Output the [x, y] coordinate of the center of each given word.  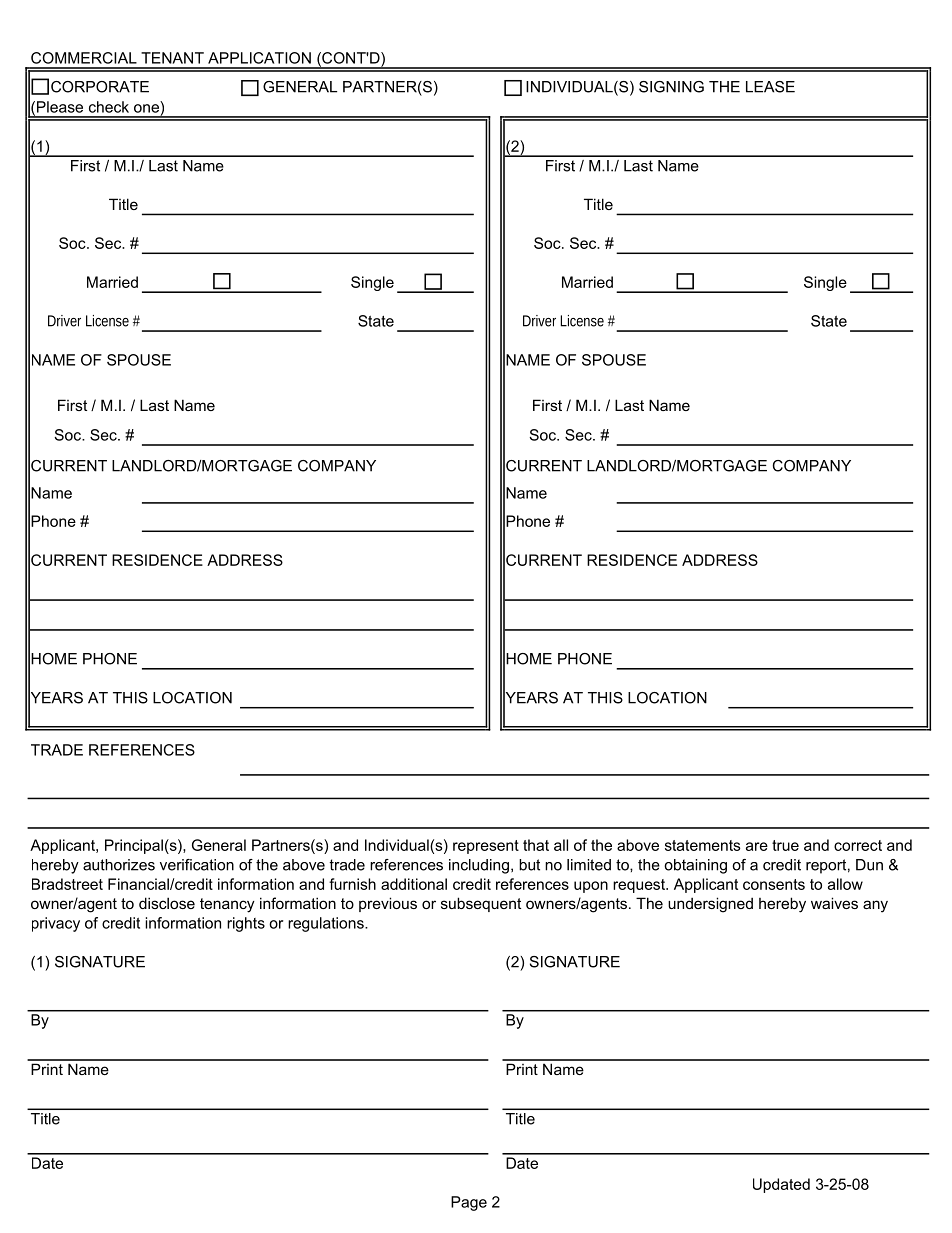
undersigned [710, 905]
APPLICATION [259, 58]
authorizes [119, 865]
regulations [327, 924]
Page [469, 1203]
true [785, 845]
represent [486, 847]
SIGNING [671, 87]
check [109, 107]
